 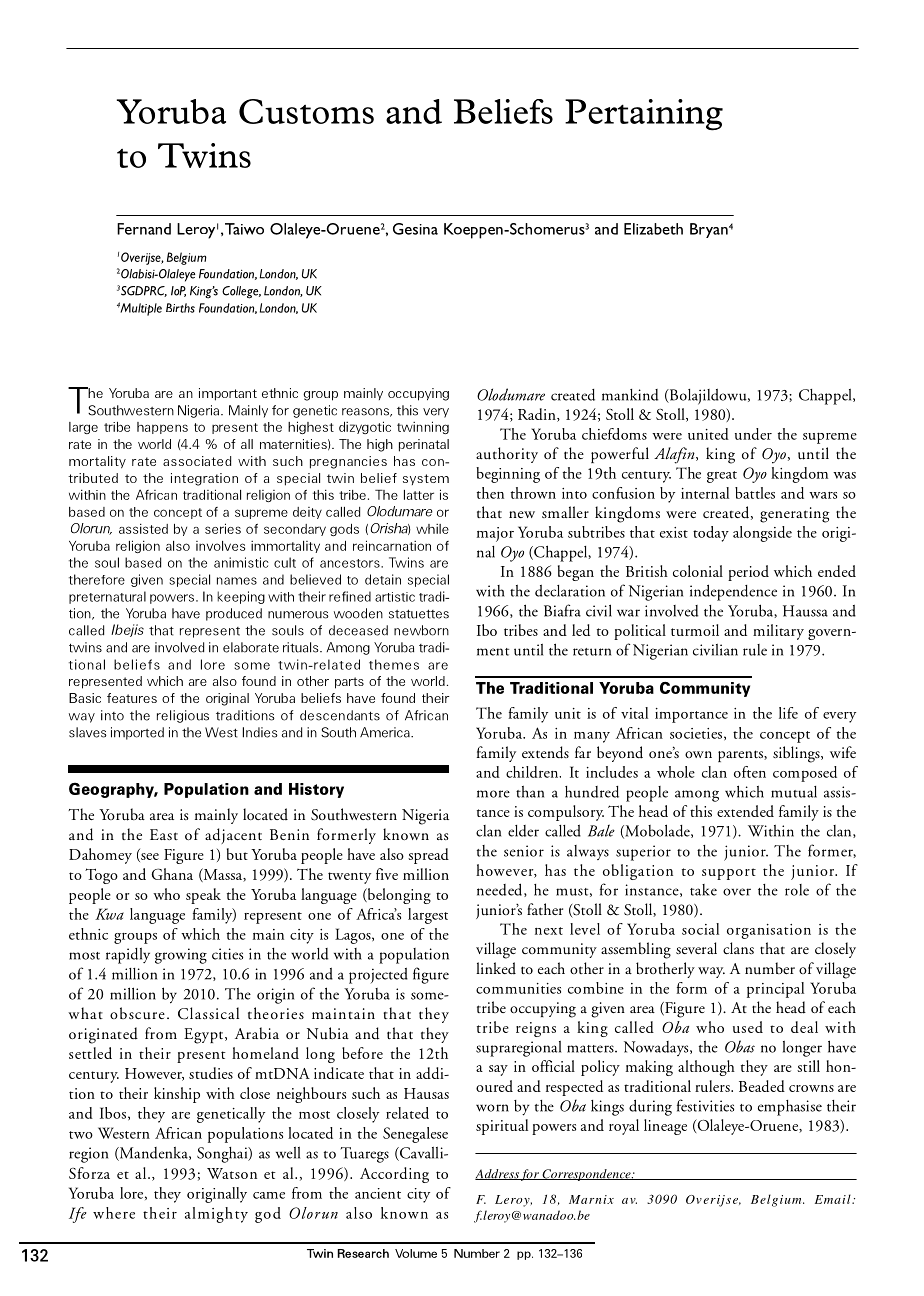 What do you see at coordinates (416, 1253) in the screenshot?
I see `Volume` at bounding box center [416, 1253].
